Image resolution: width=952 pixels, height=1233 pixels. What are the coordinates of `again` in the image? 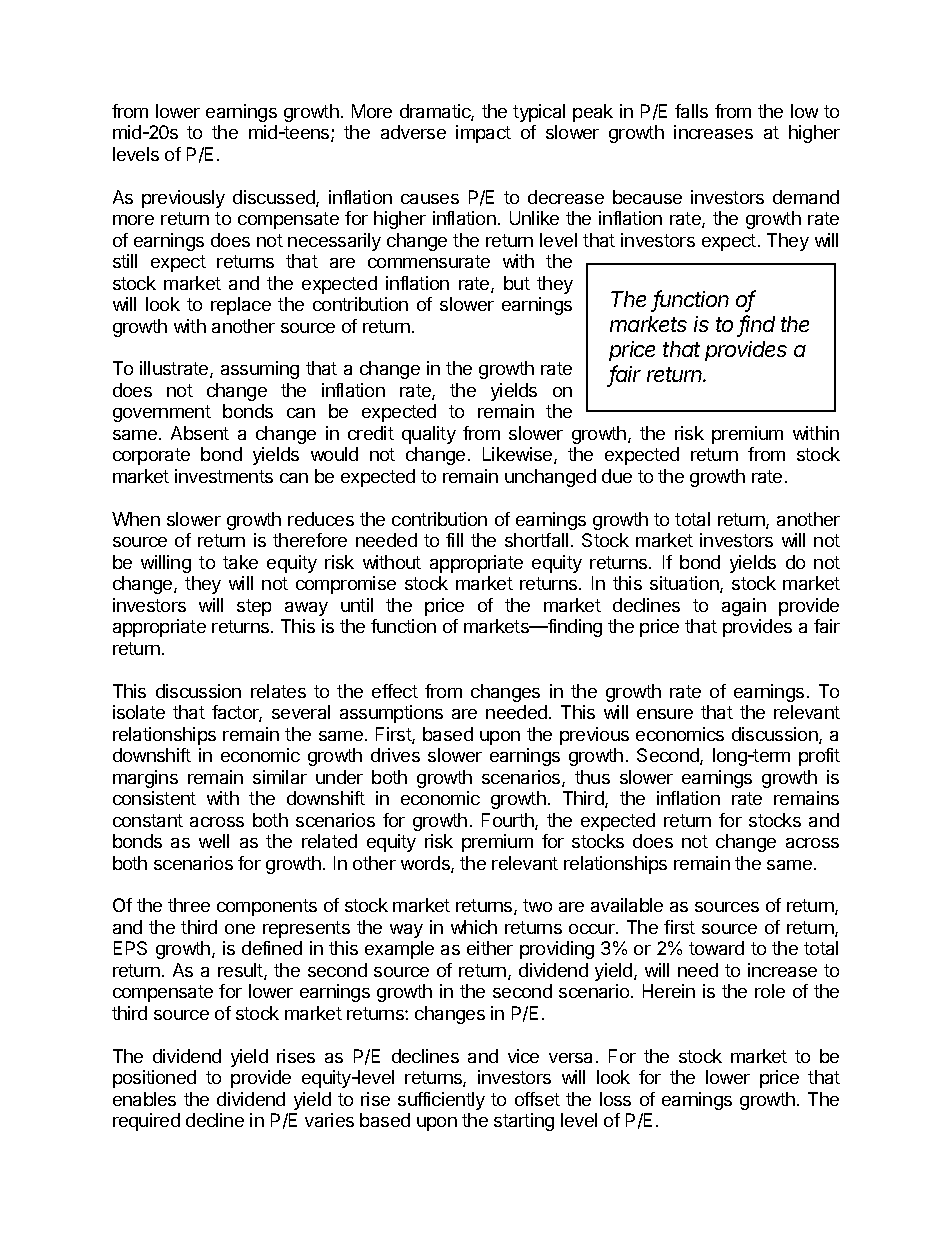 It's located at (744, 607).
